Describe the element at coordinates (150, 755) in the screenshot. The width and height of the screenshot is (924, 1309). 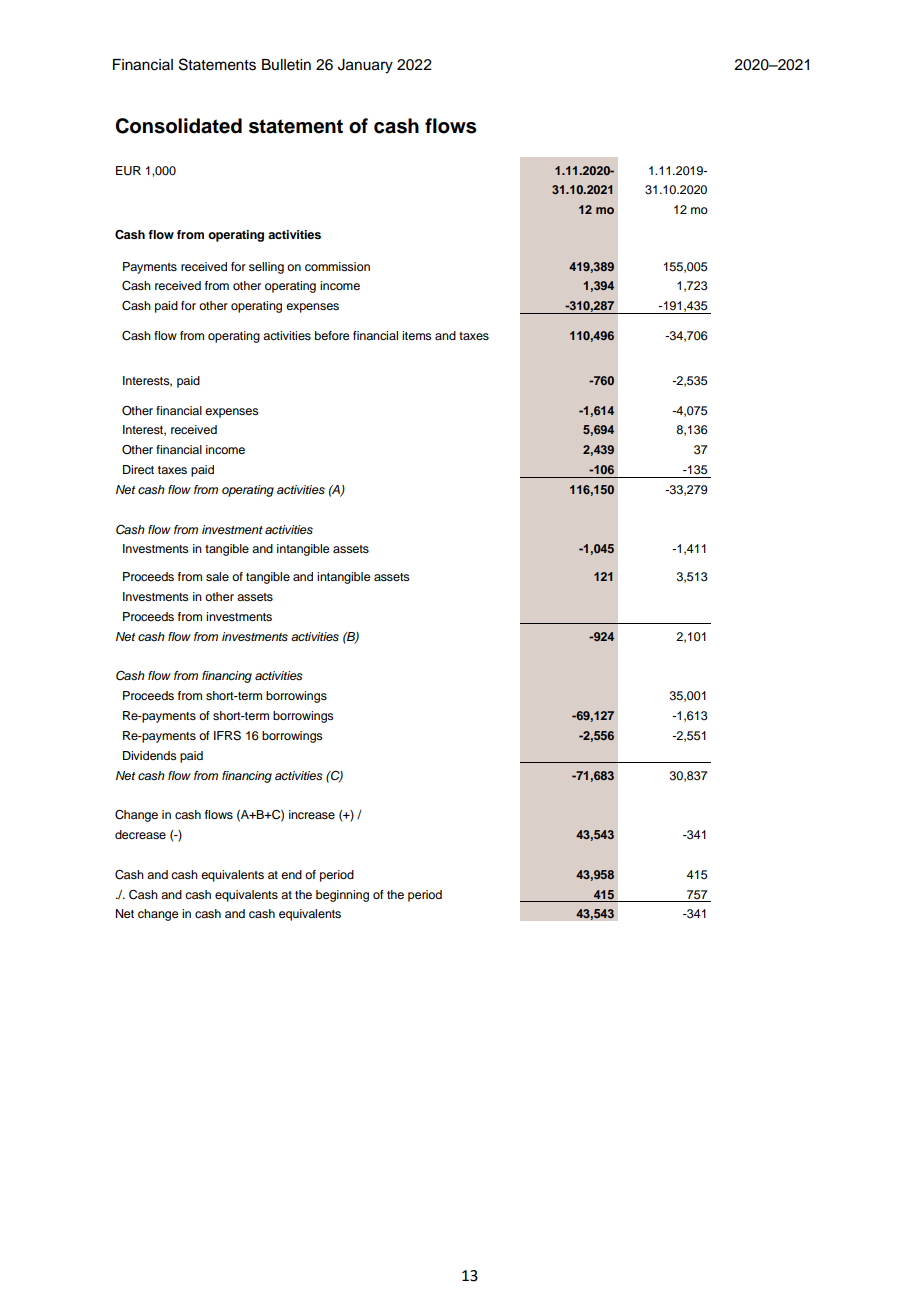
I see `Dividends` at that location.
